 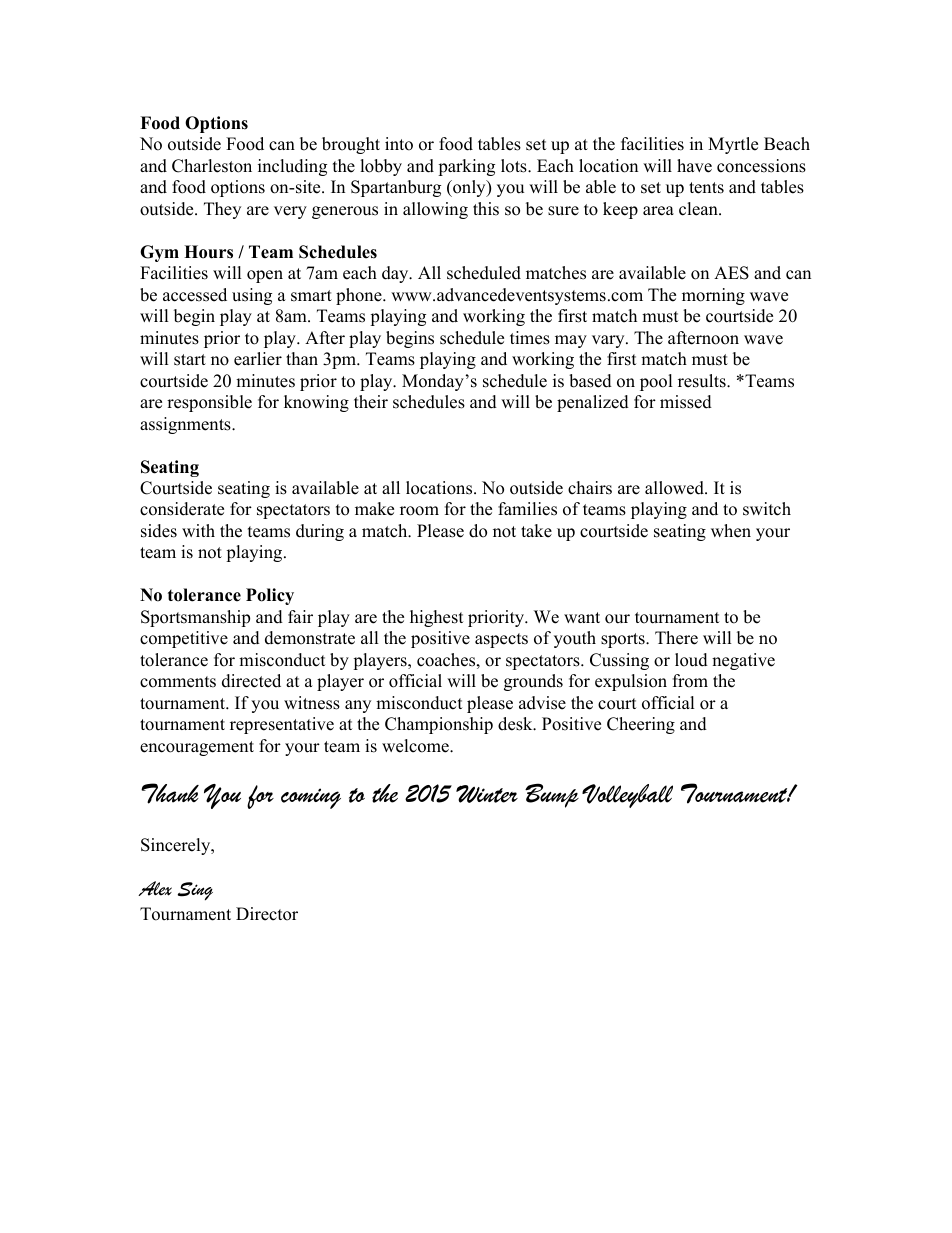 I want to click on parking, so click(x=466, y=167).
